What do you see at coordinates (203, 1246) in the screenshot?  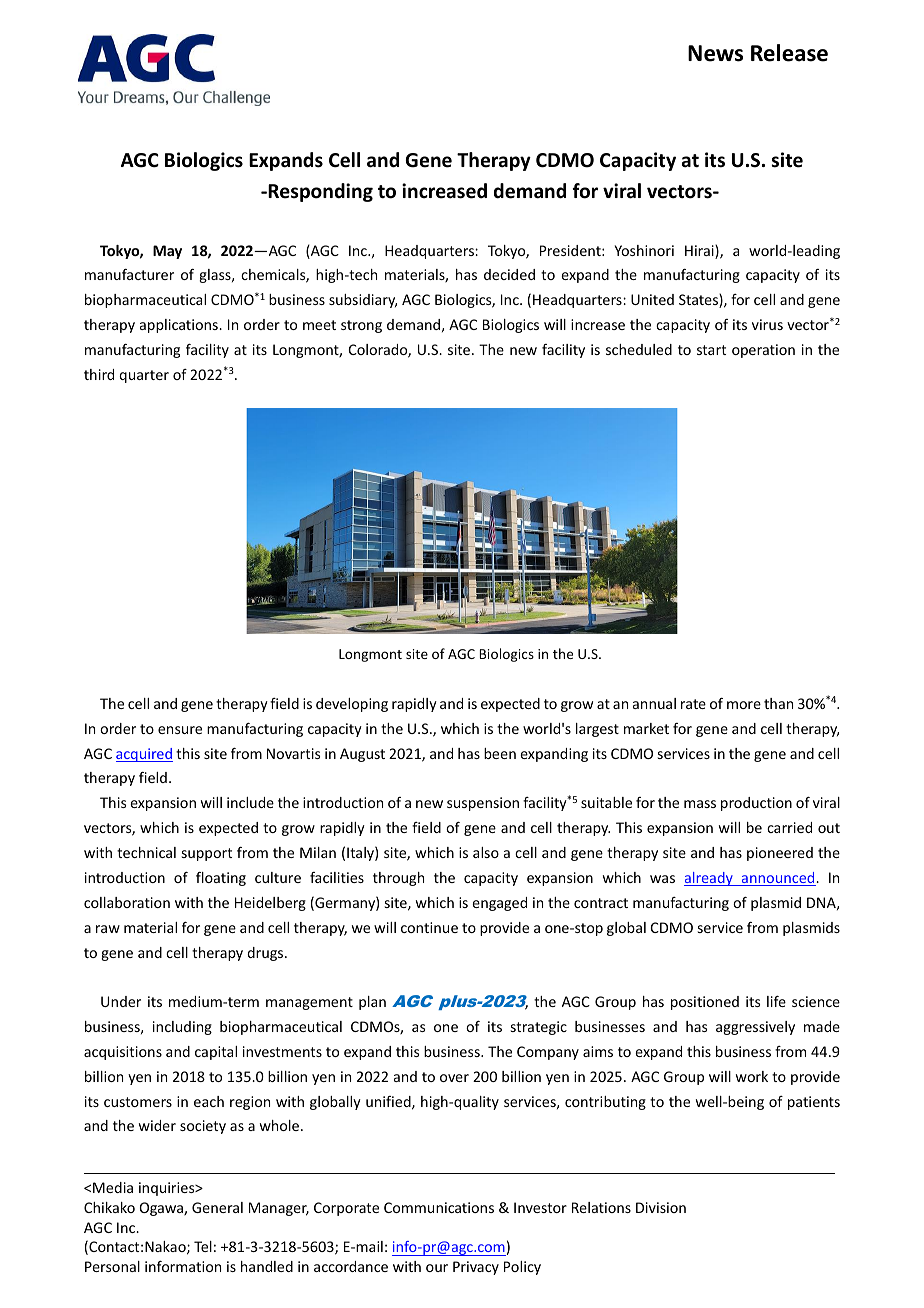 I see `Tel` at bounding box center [203, 1246].
